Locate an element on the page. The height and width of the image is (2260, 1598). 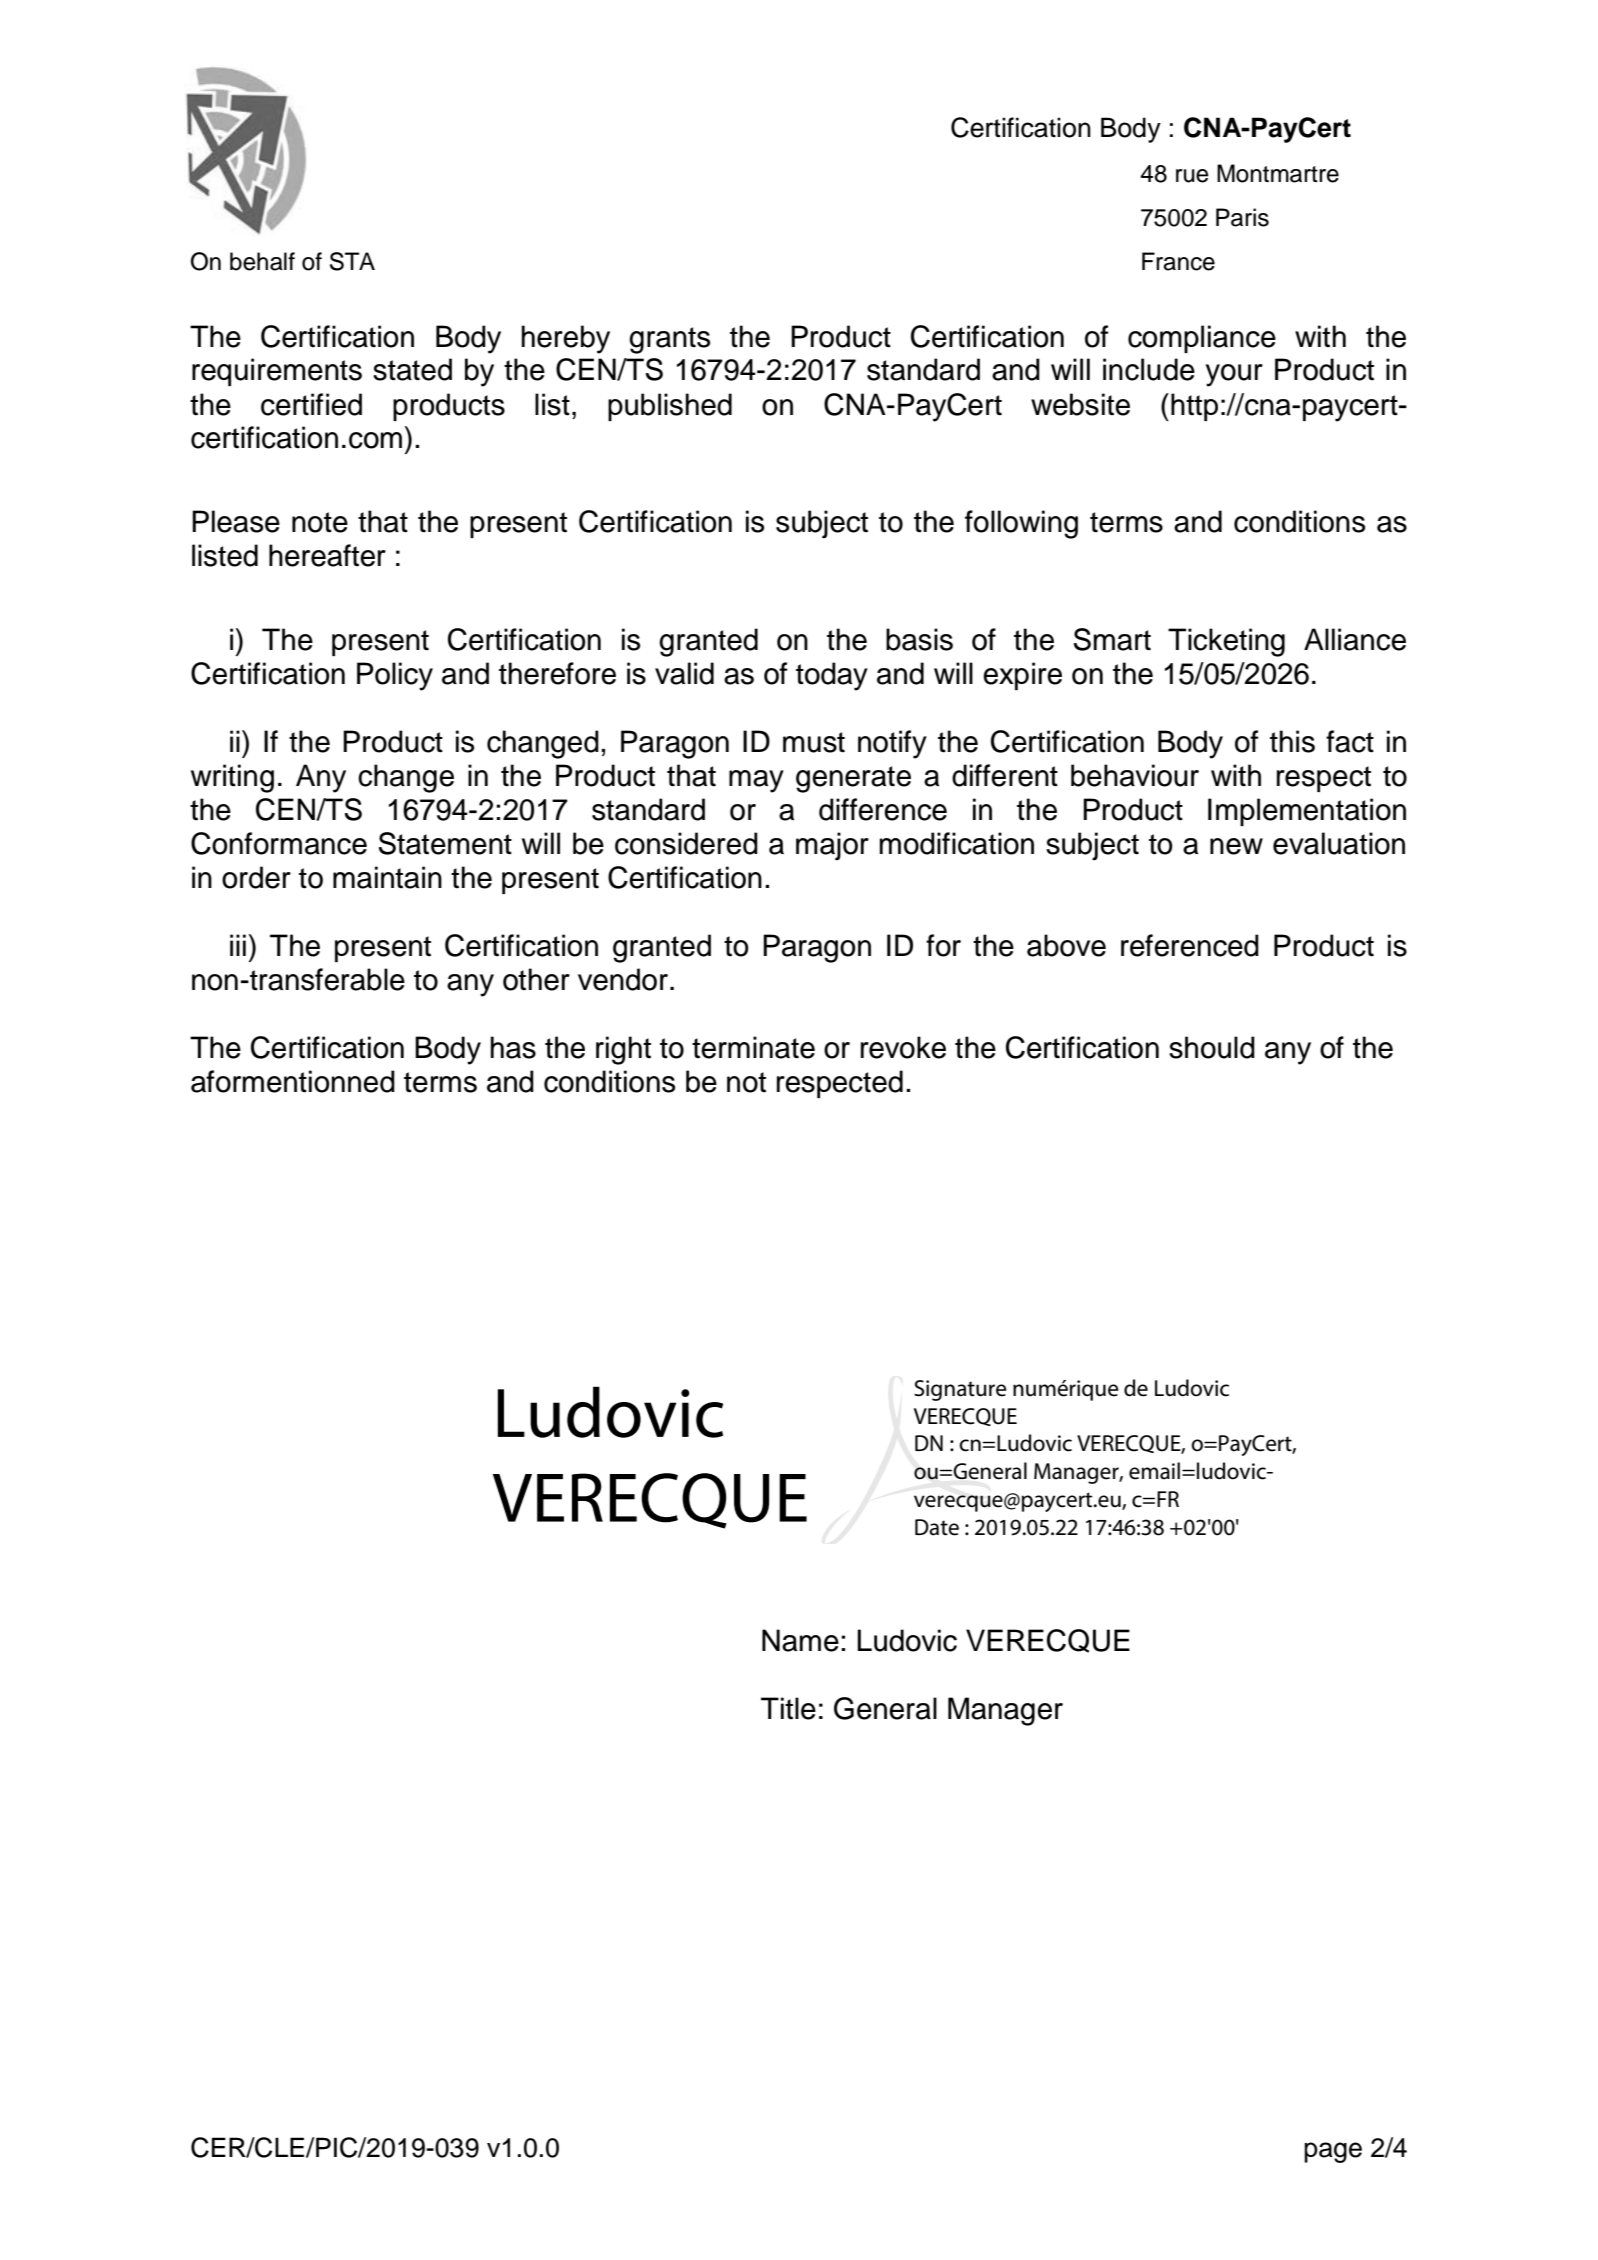
today is located at coordinates (832, 676).
